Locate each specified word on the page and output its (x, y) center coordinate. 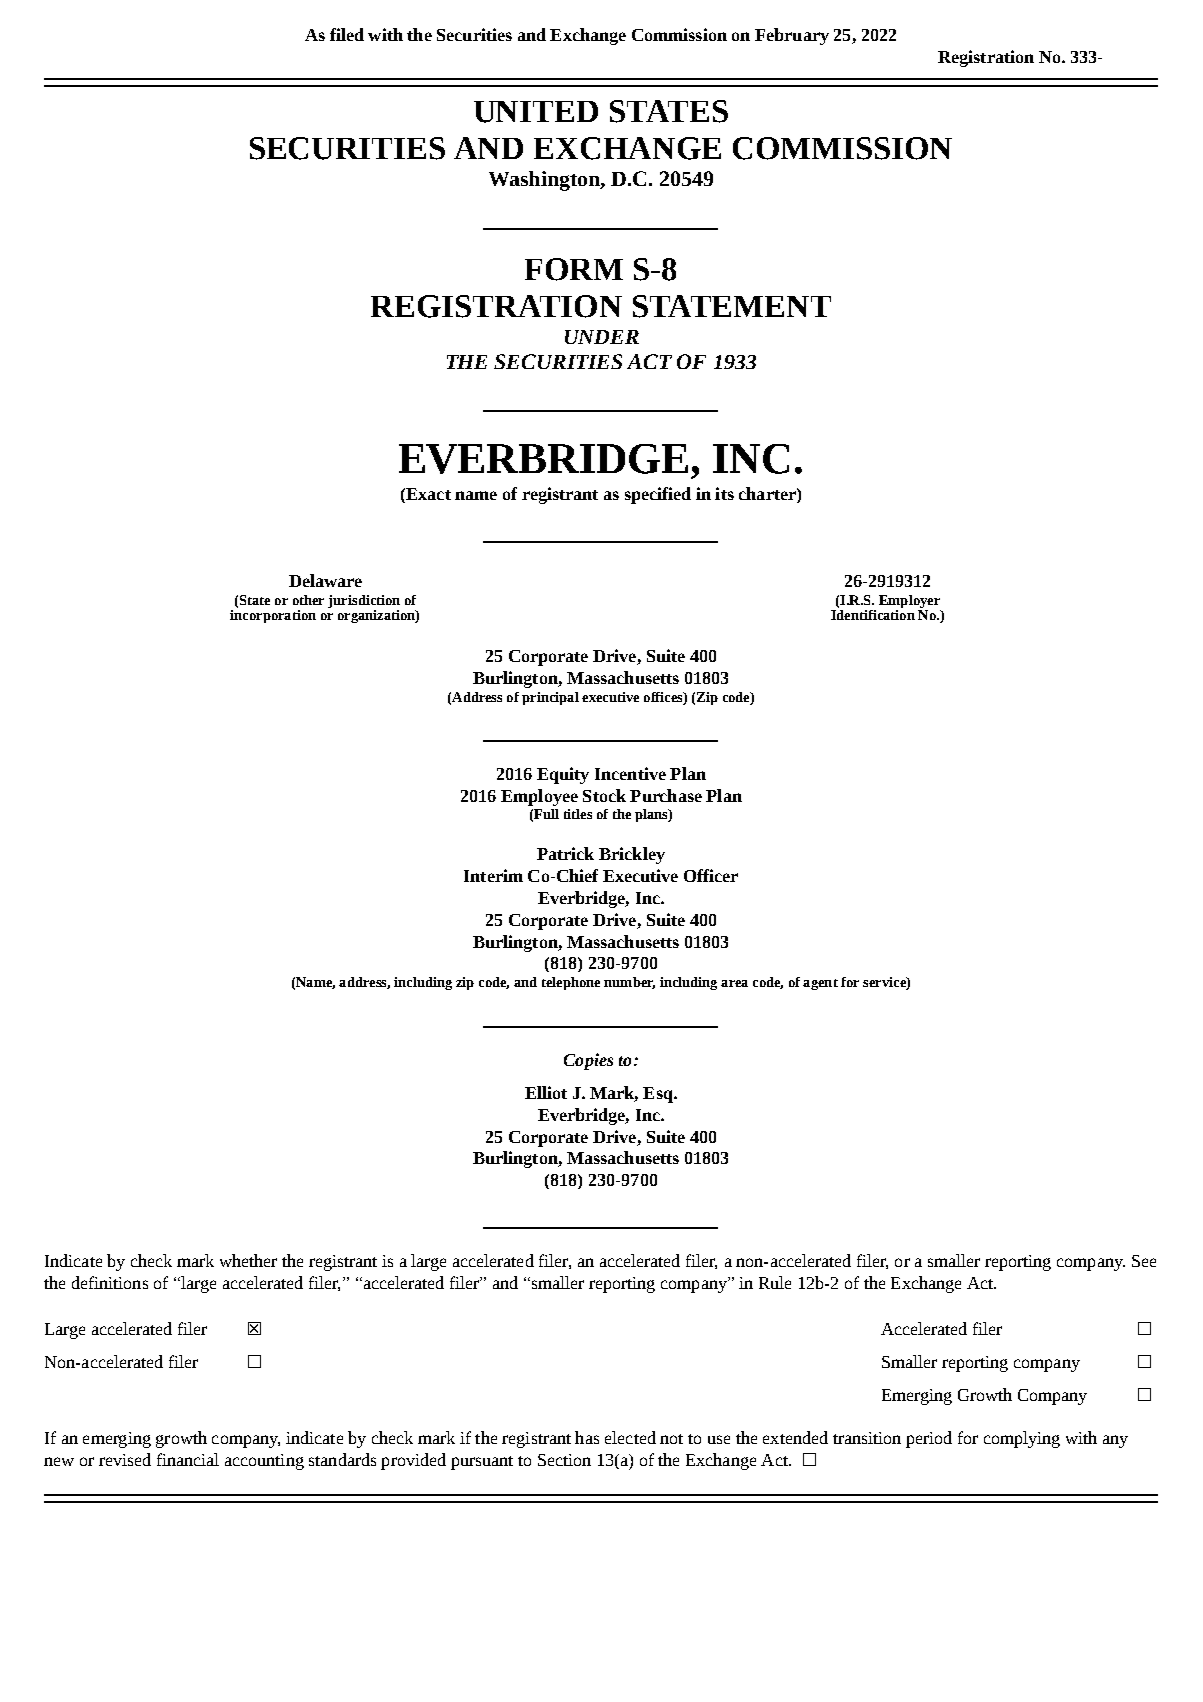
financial (188, 1459)
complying (1022, 1439)
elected (630, 1437)
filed (347, 34)
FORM (574, 269)
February (792, 36)
